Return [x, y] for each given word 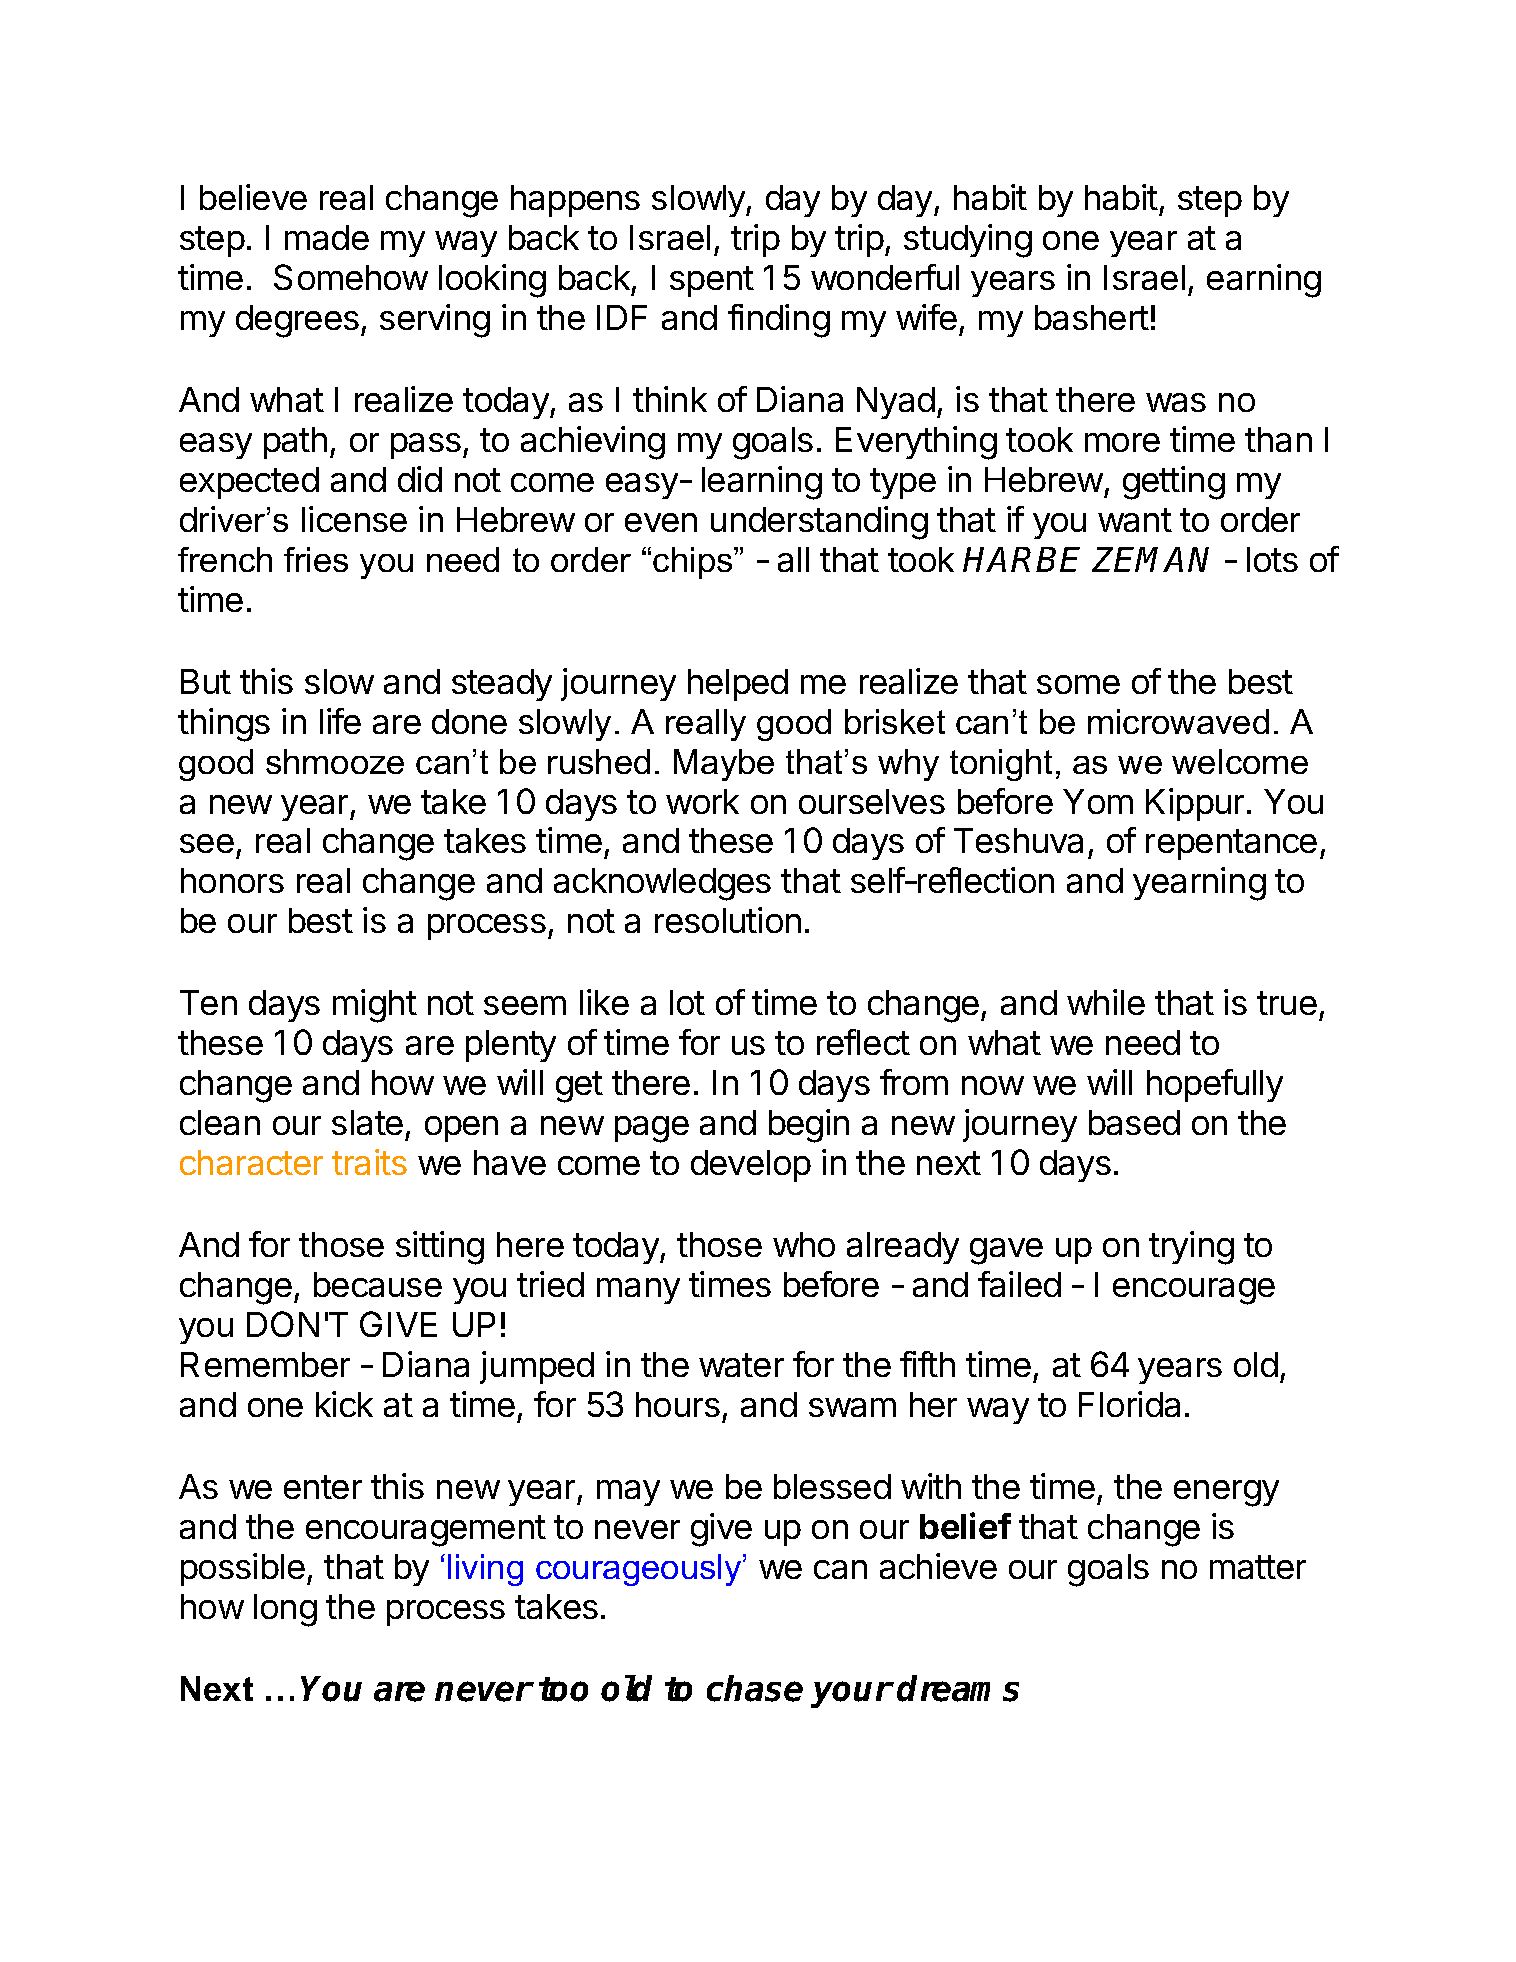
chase [755, 1688]
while [1106, 1002]
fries [316, 559]
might [375, 1006]
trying [1191, 1248]
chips [694, 563]
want [1135, 520]
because [378, 1284]
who [804, 1244]
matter [1258, 1567]
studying [968, 241]
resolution [728, 920]
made [327, 237]
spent [712, 281]
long [285, 1610]
